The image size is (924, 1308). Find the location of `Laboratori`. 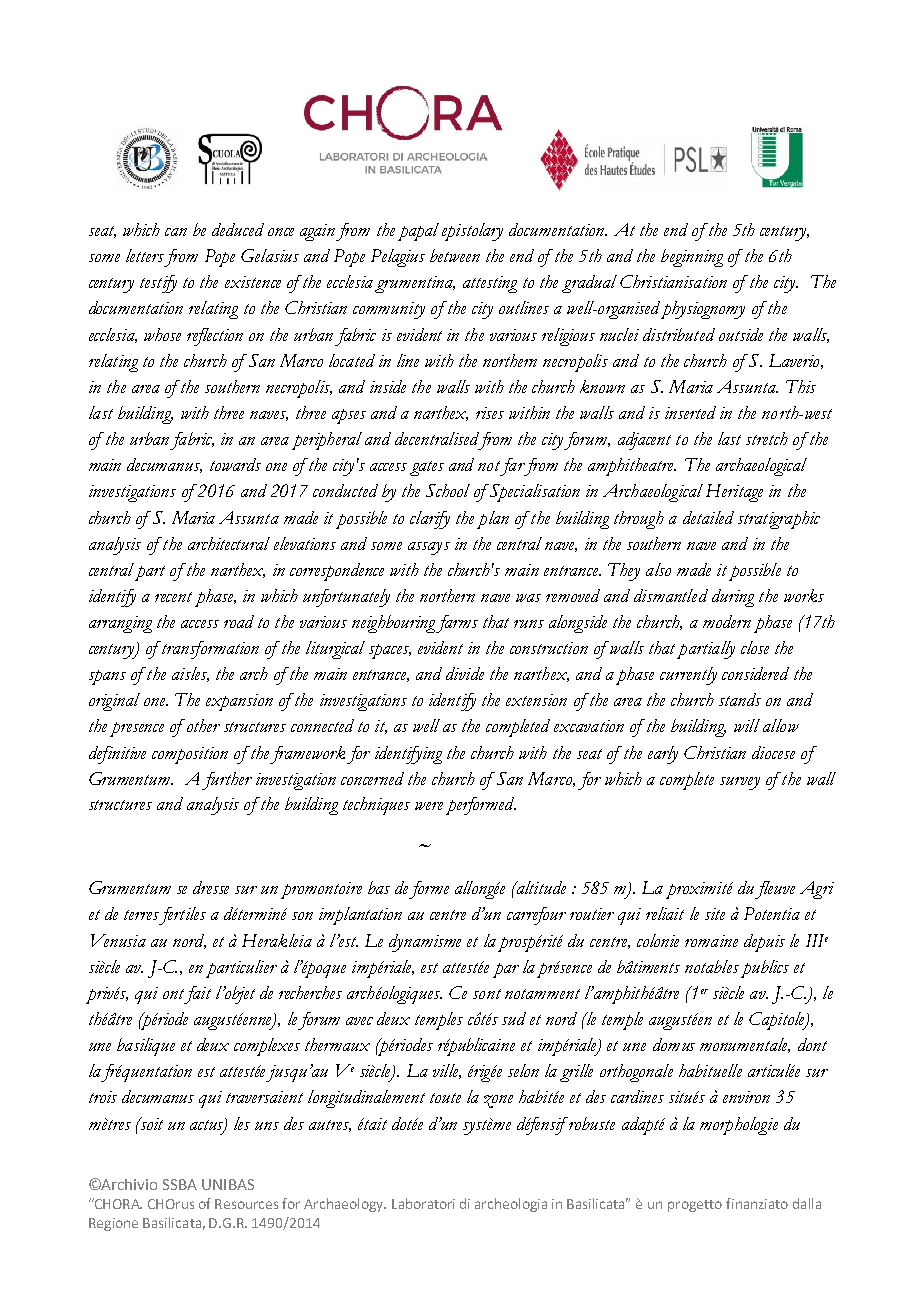

Laboratori is located at coordinates (423, 1203).
